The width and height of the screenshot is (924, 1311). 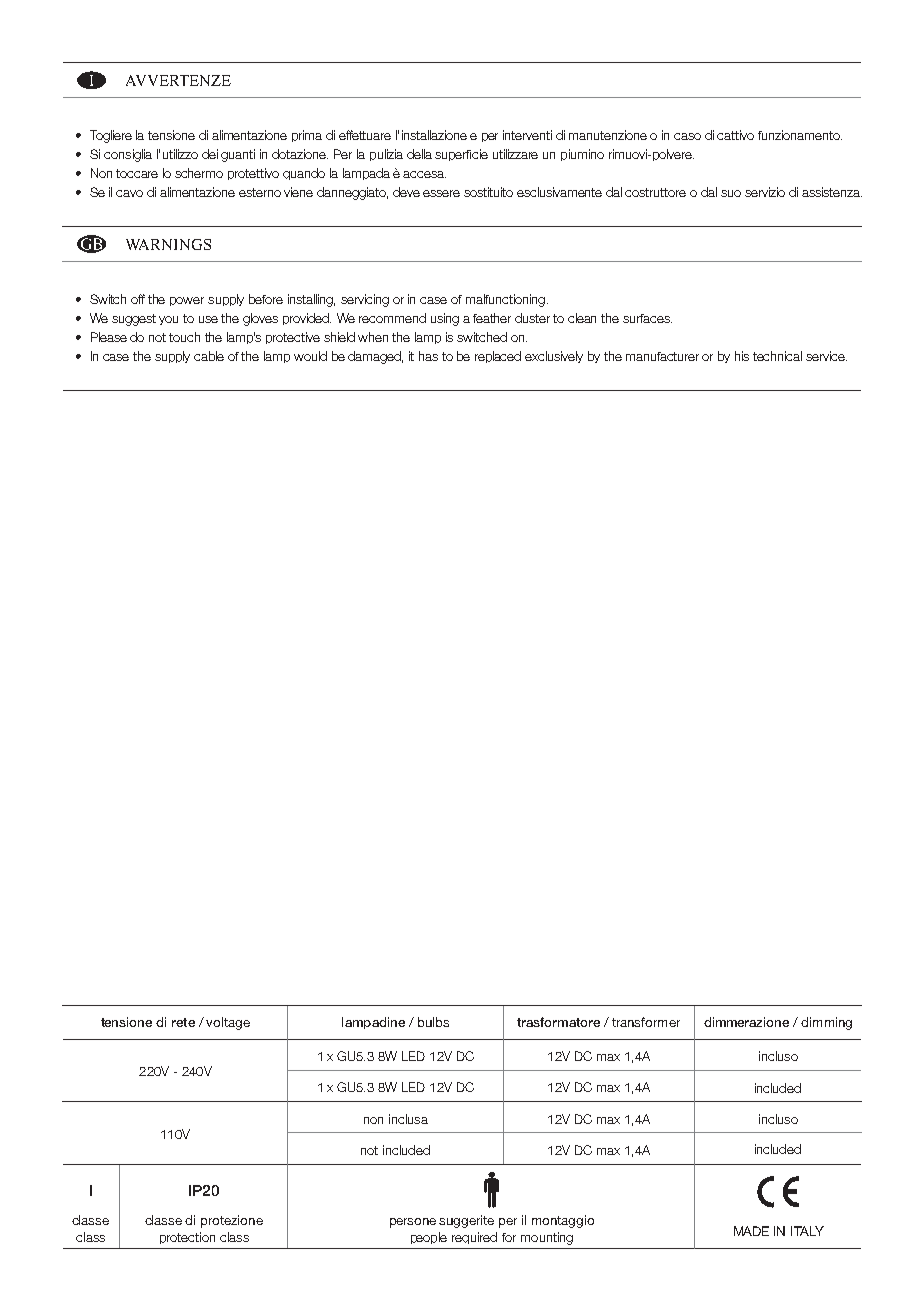 What do you see at coordinates (183, 1022) in the screenshot?
I see `rete` at bounding box center [183, 1022].
